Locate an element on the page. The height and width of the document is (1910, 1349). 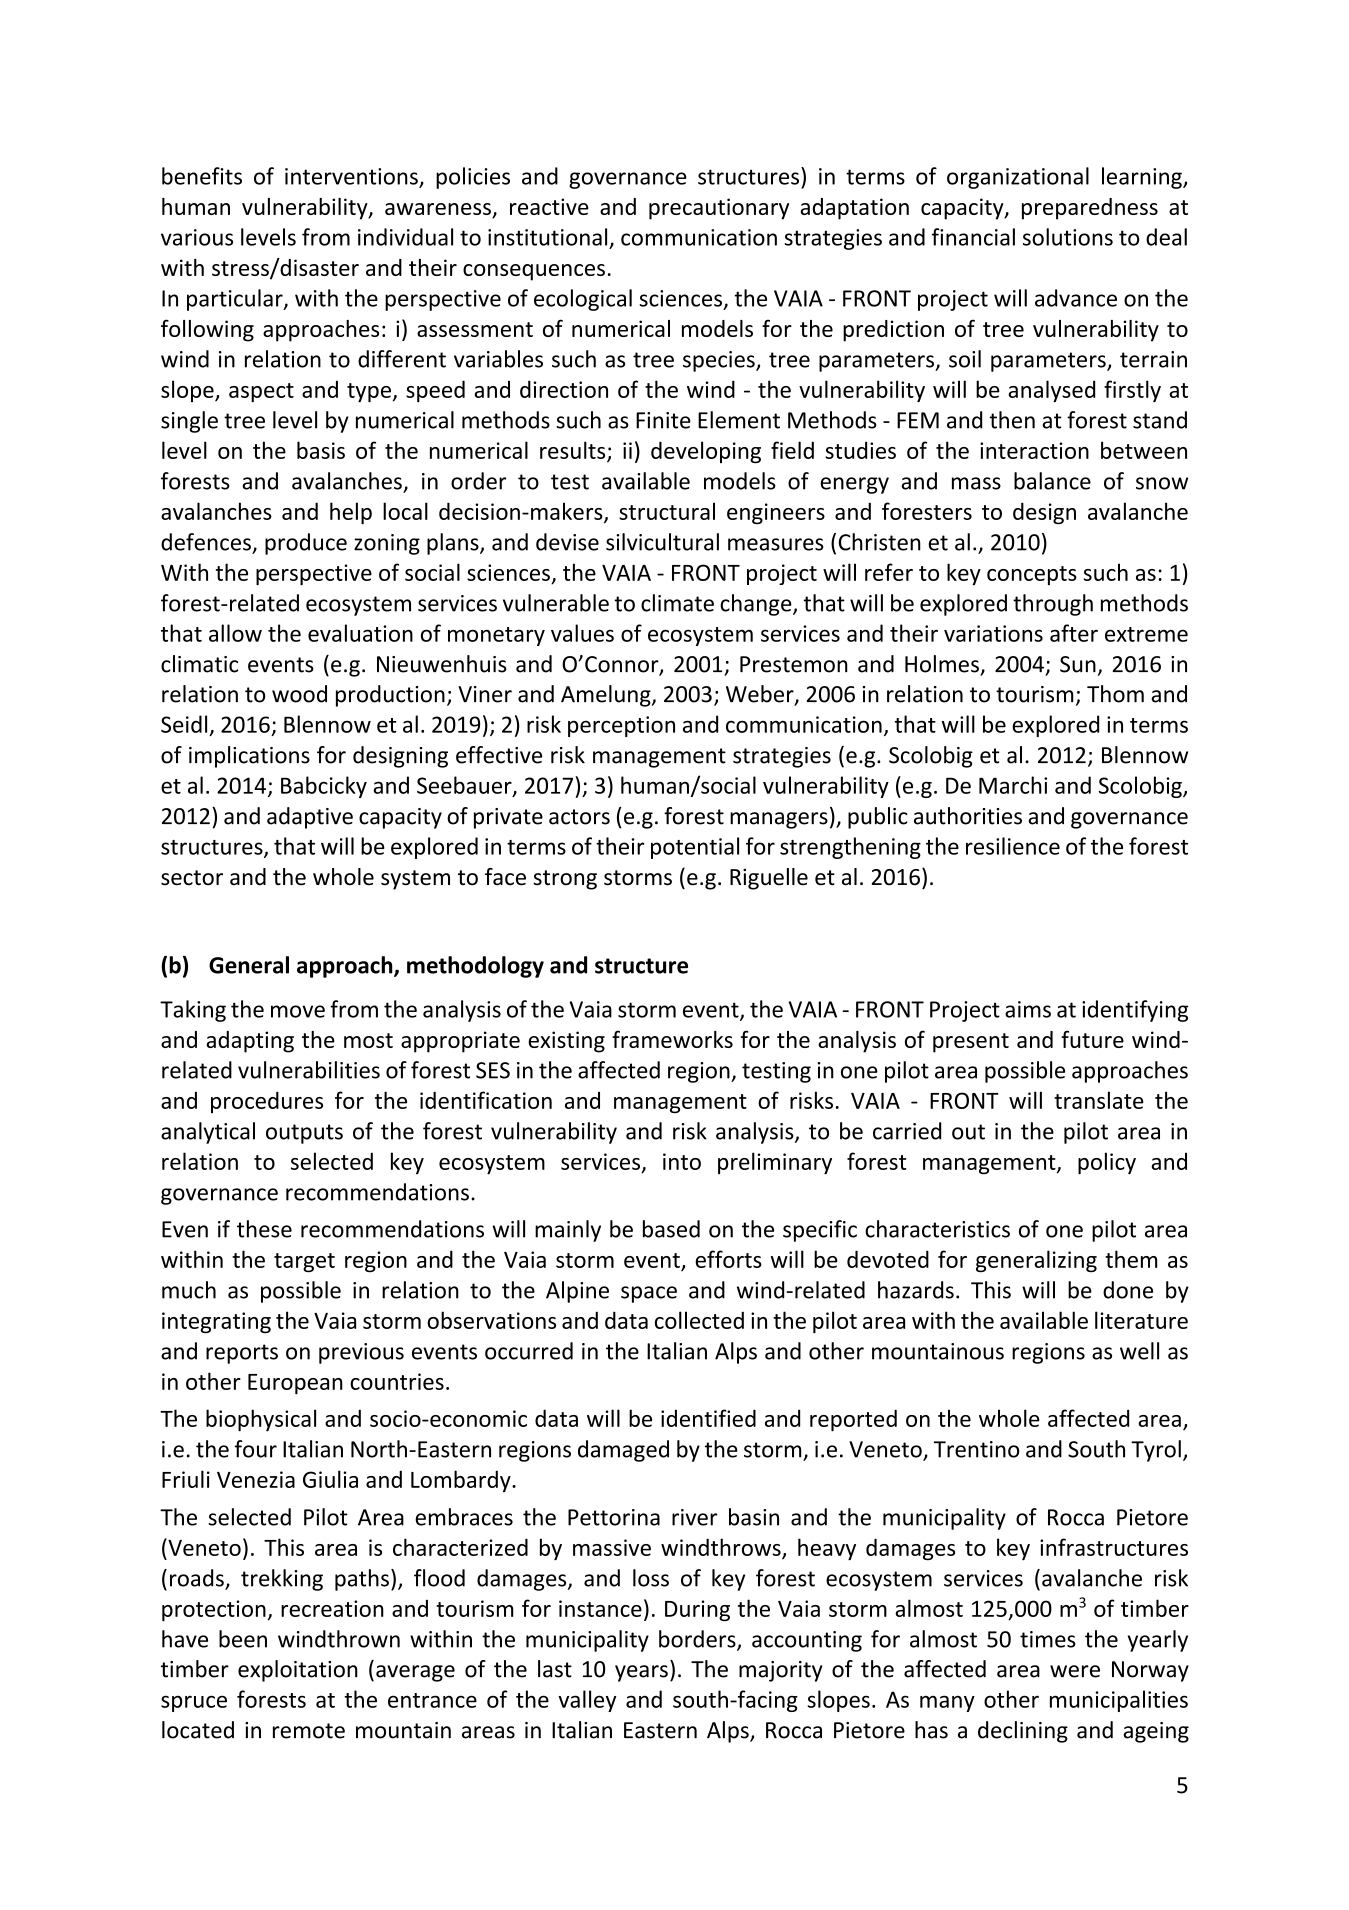
exploitation is located at coordinates (298, 1671).
